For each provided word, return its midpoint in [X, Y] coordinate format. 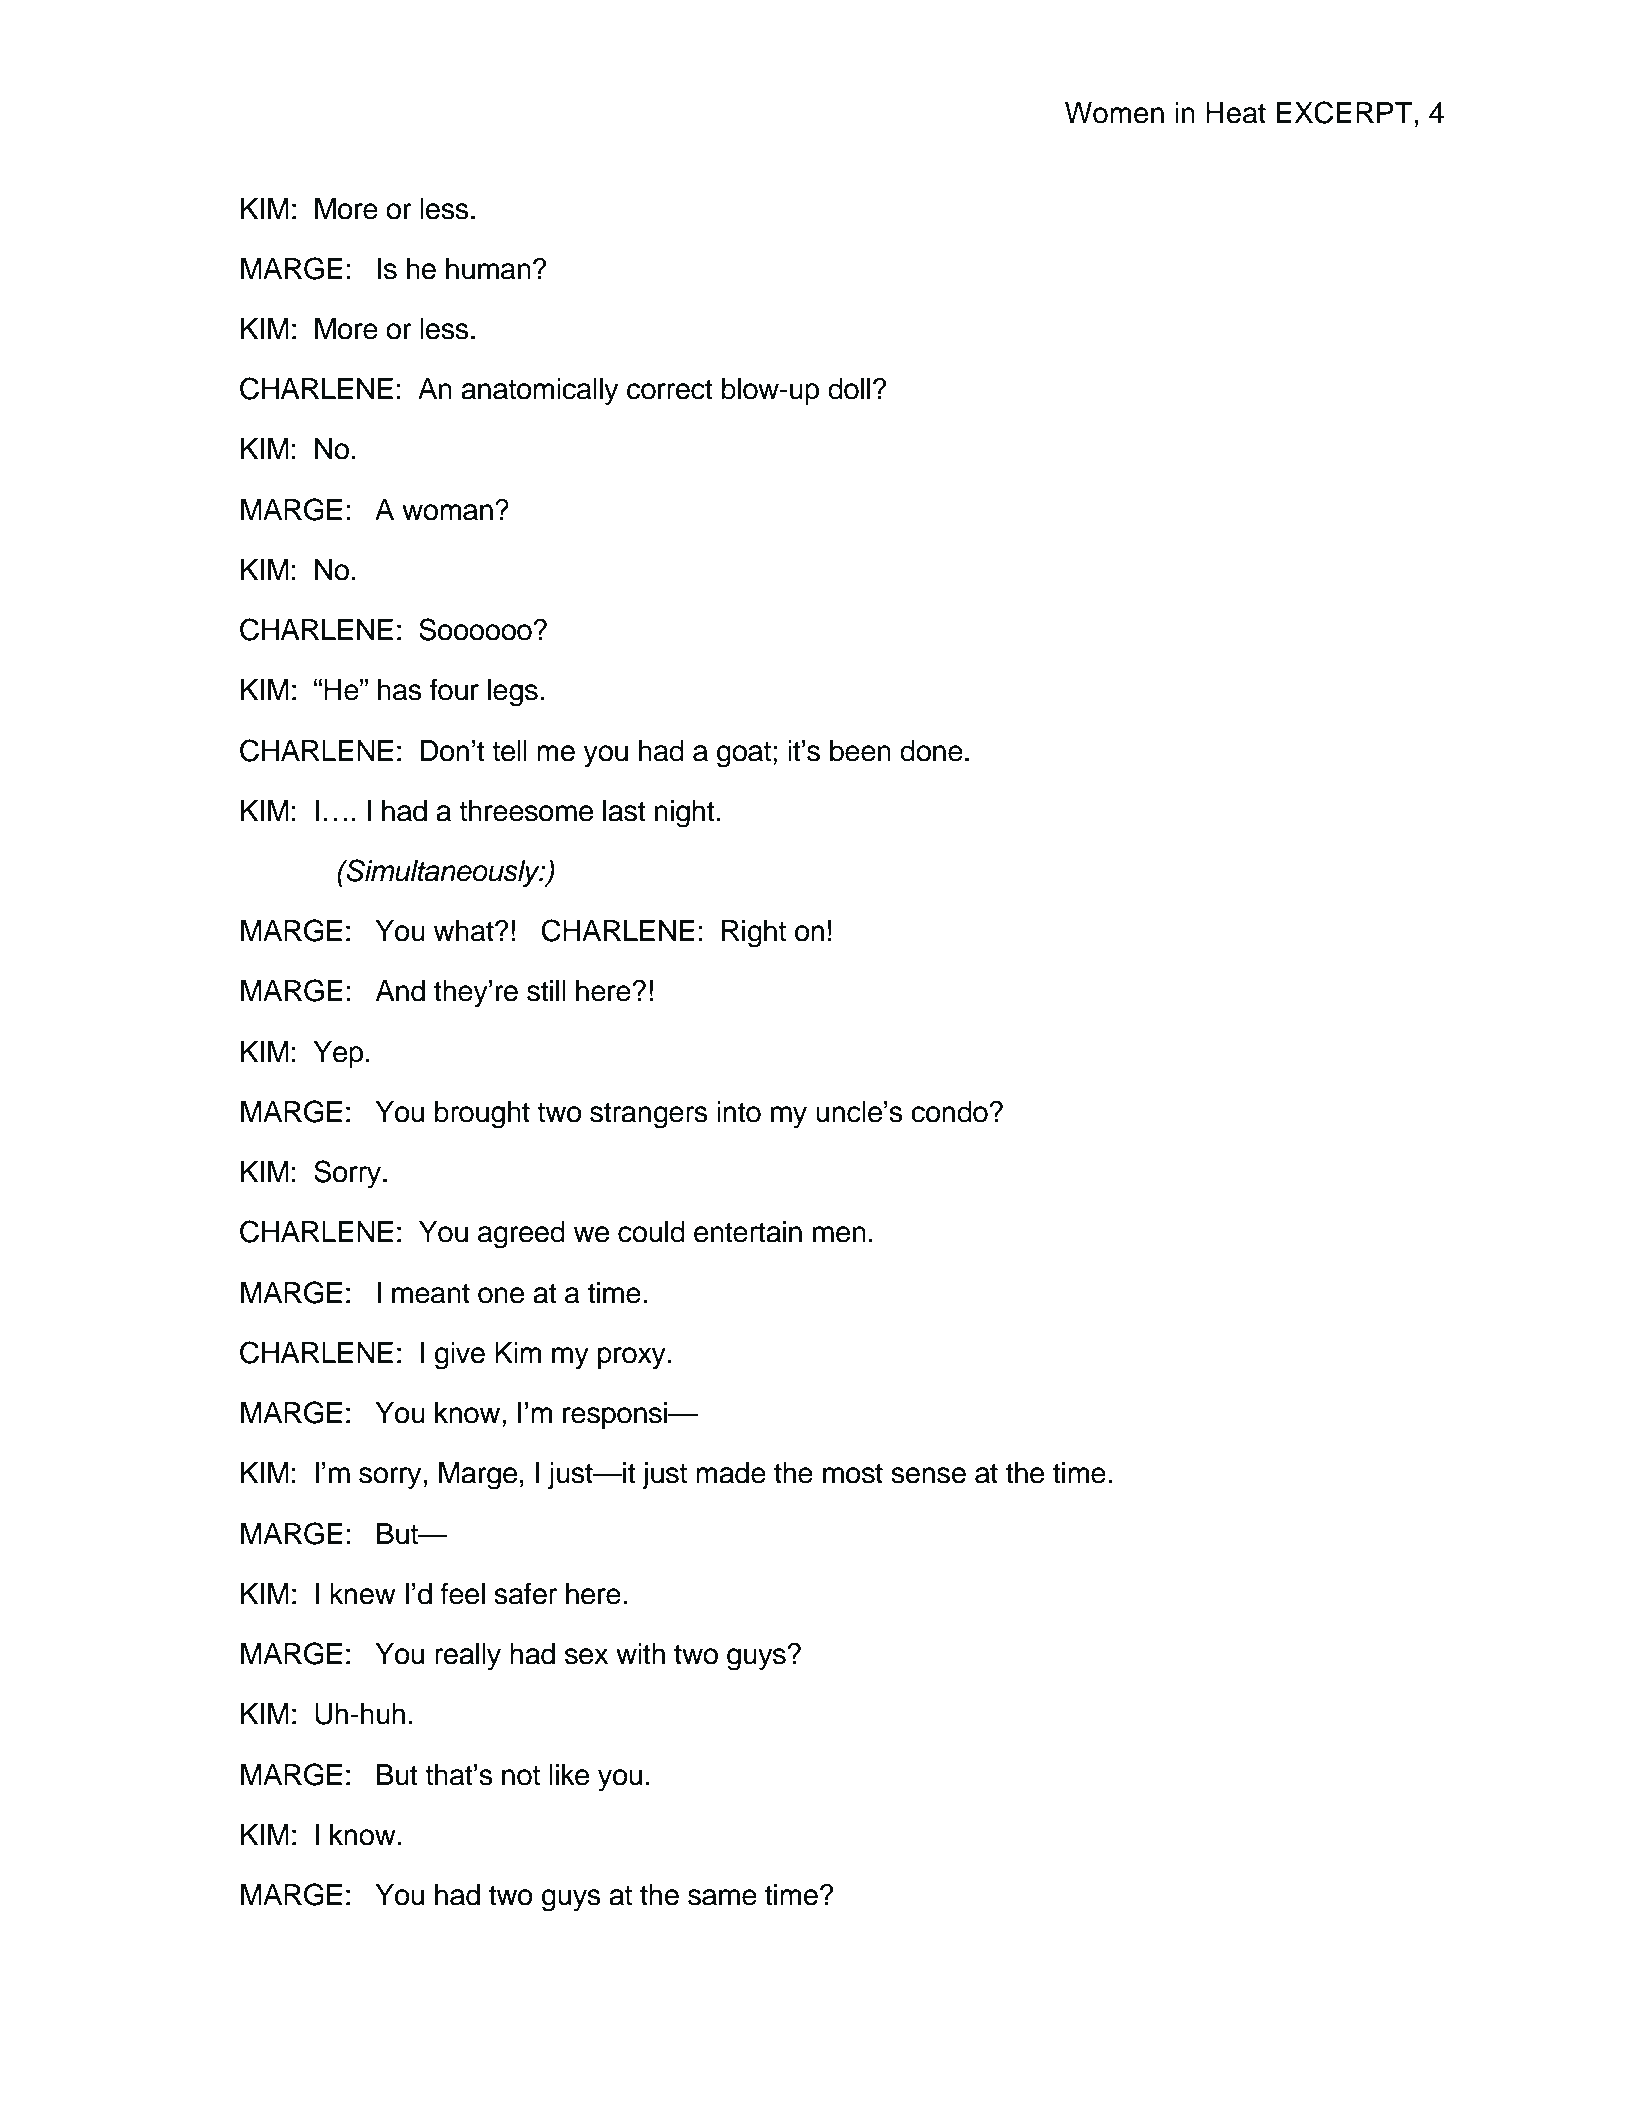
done [931, 751]
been [860, 751]
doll [849, 389]
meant [431, 1293]
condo [949, 1112]
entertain [748, 1232]
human [488, 269]
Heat [1236, 113]
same [722, 1897]
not [521, 1776]
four [454, 689]
